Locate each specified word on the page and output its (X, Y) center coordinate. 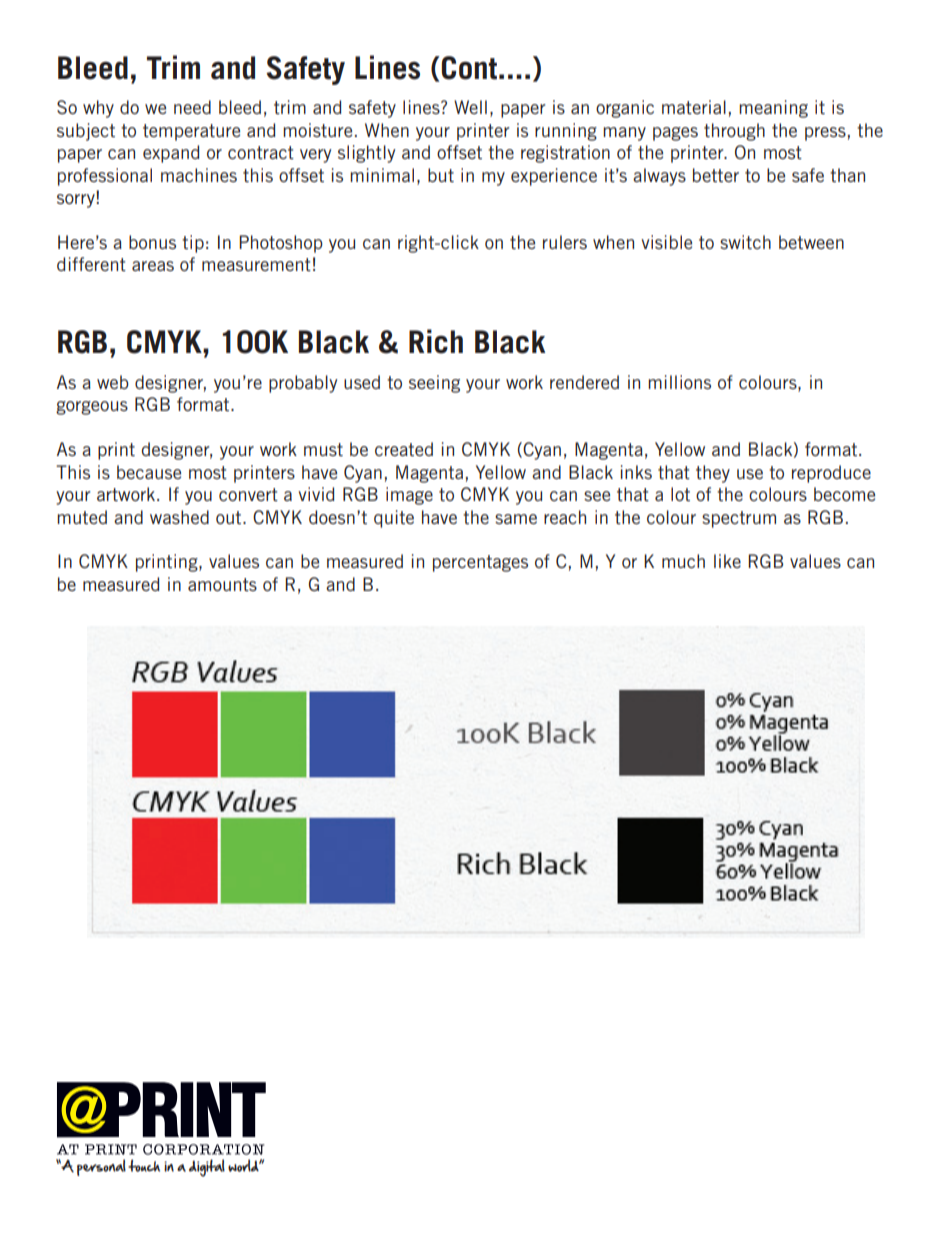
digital (207, 1168)
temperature (191, 132)
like (727, 561)
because (149, 472)
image (409, 496)
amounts (222, 584)
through (734, 132)
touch (144, 1165)
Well (470, 107)
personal (101, 1167)
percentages (480, 563)
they (713, 474)
